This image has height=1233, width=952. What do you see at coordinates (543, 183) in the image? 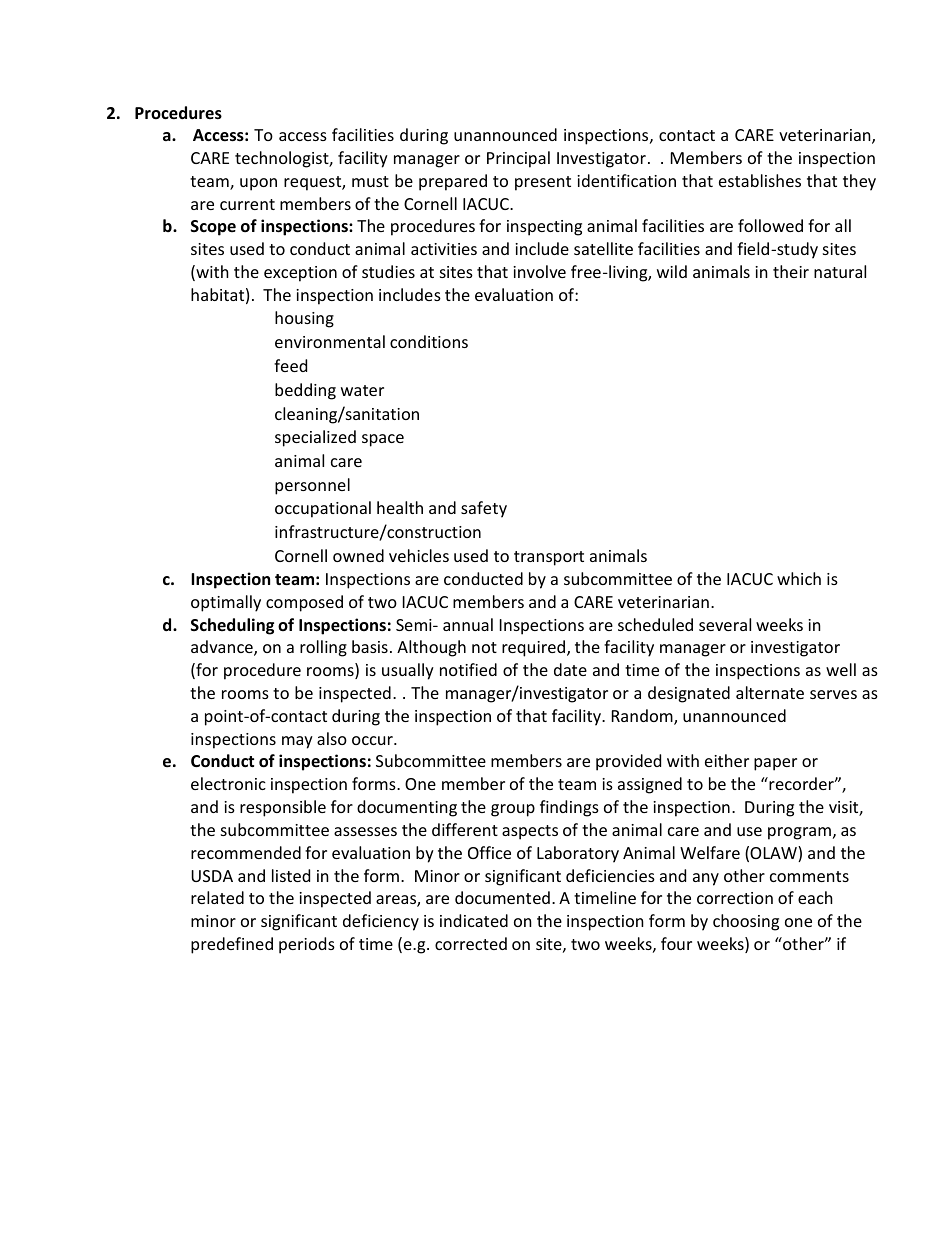
I see `present` at bounding box center [543, 183].
